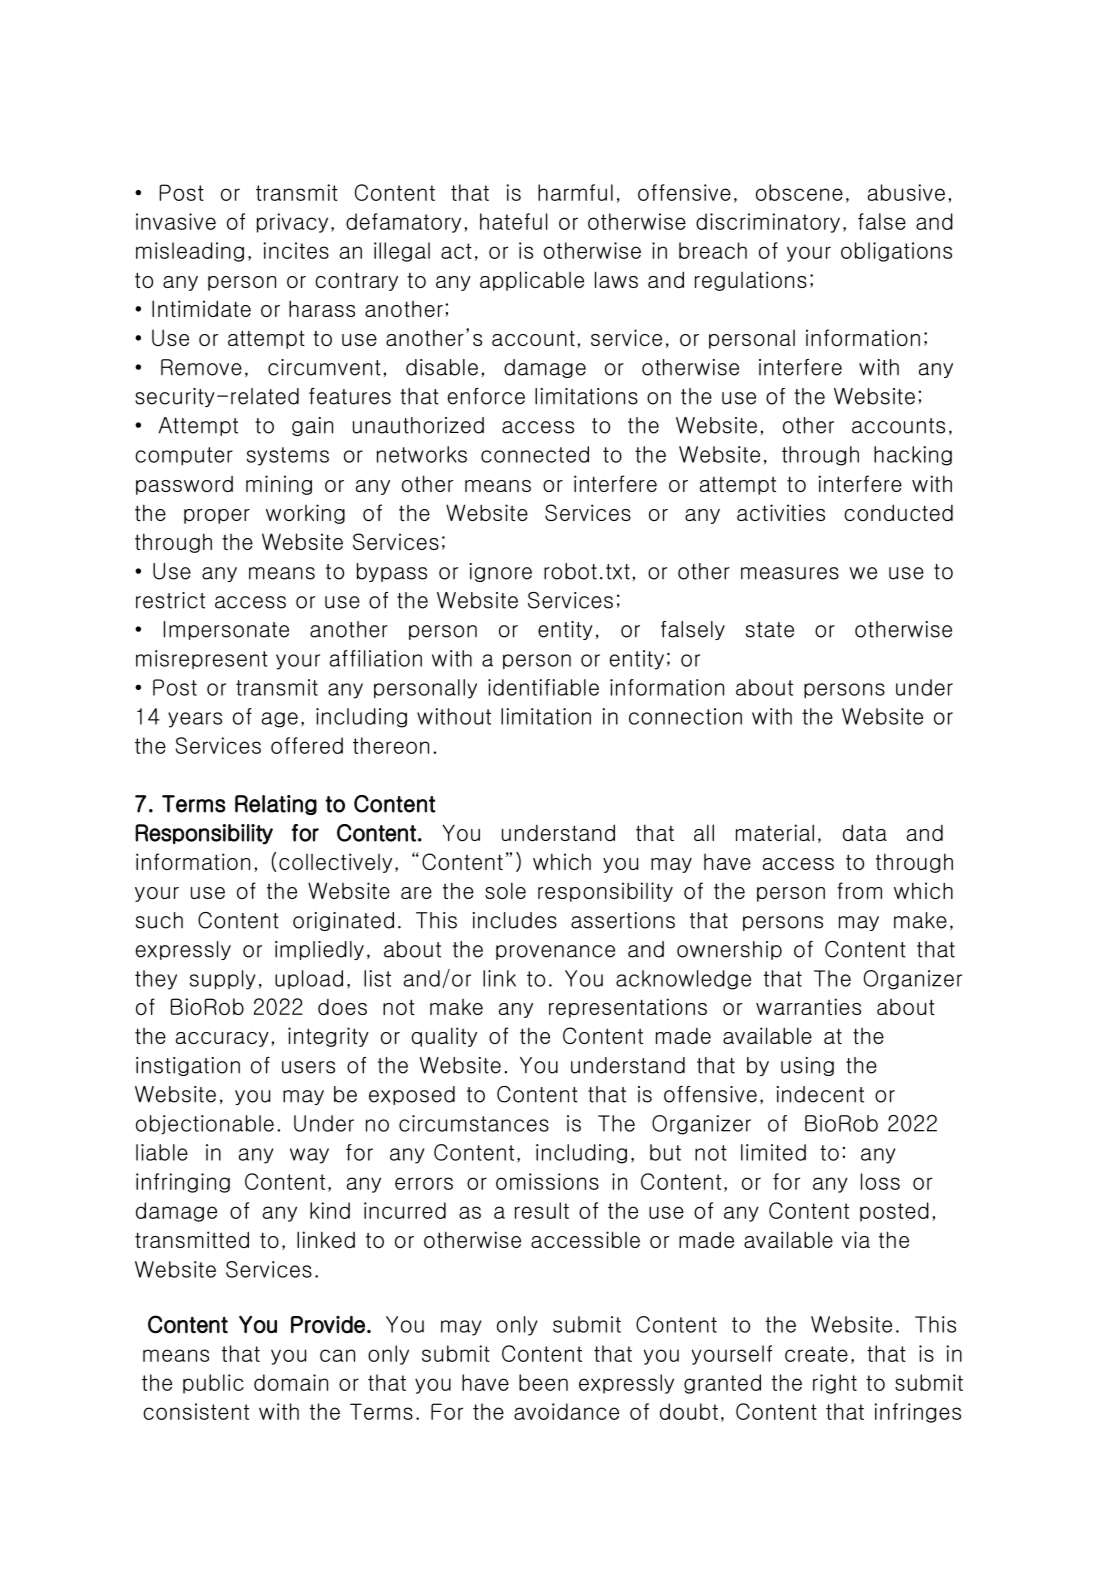  What do you see at coordinates (474, 1123) in the page?
I see `circumstances` at bounding box center [474, 1123].
